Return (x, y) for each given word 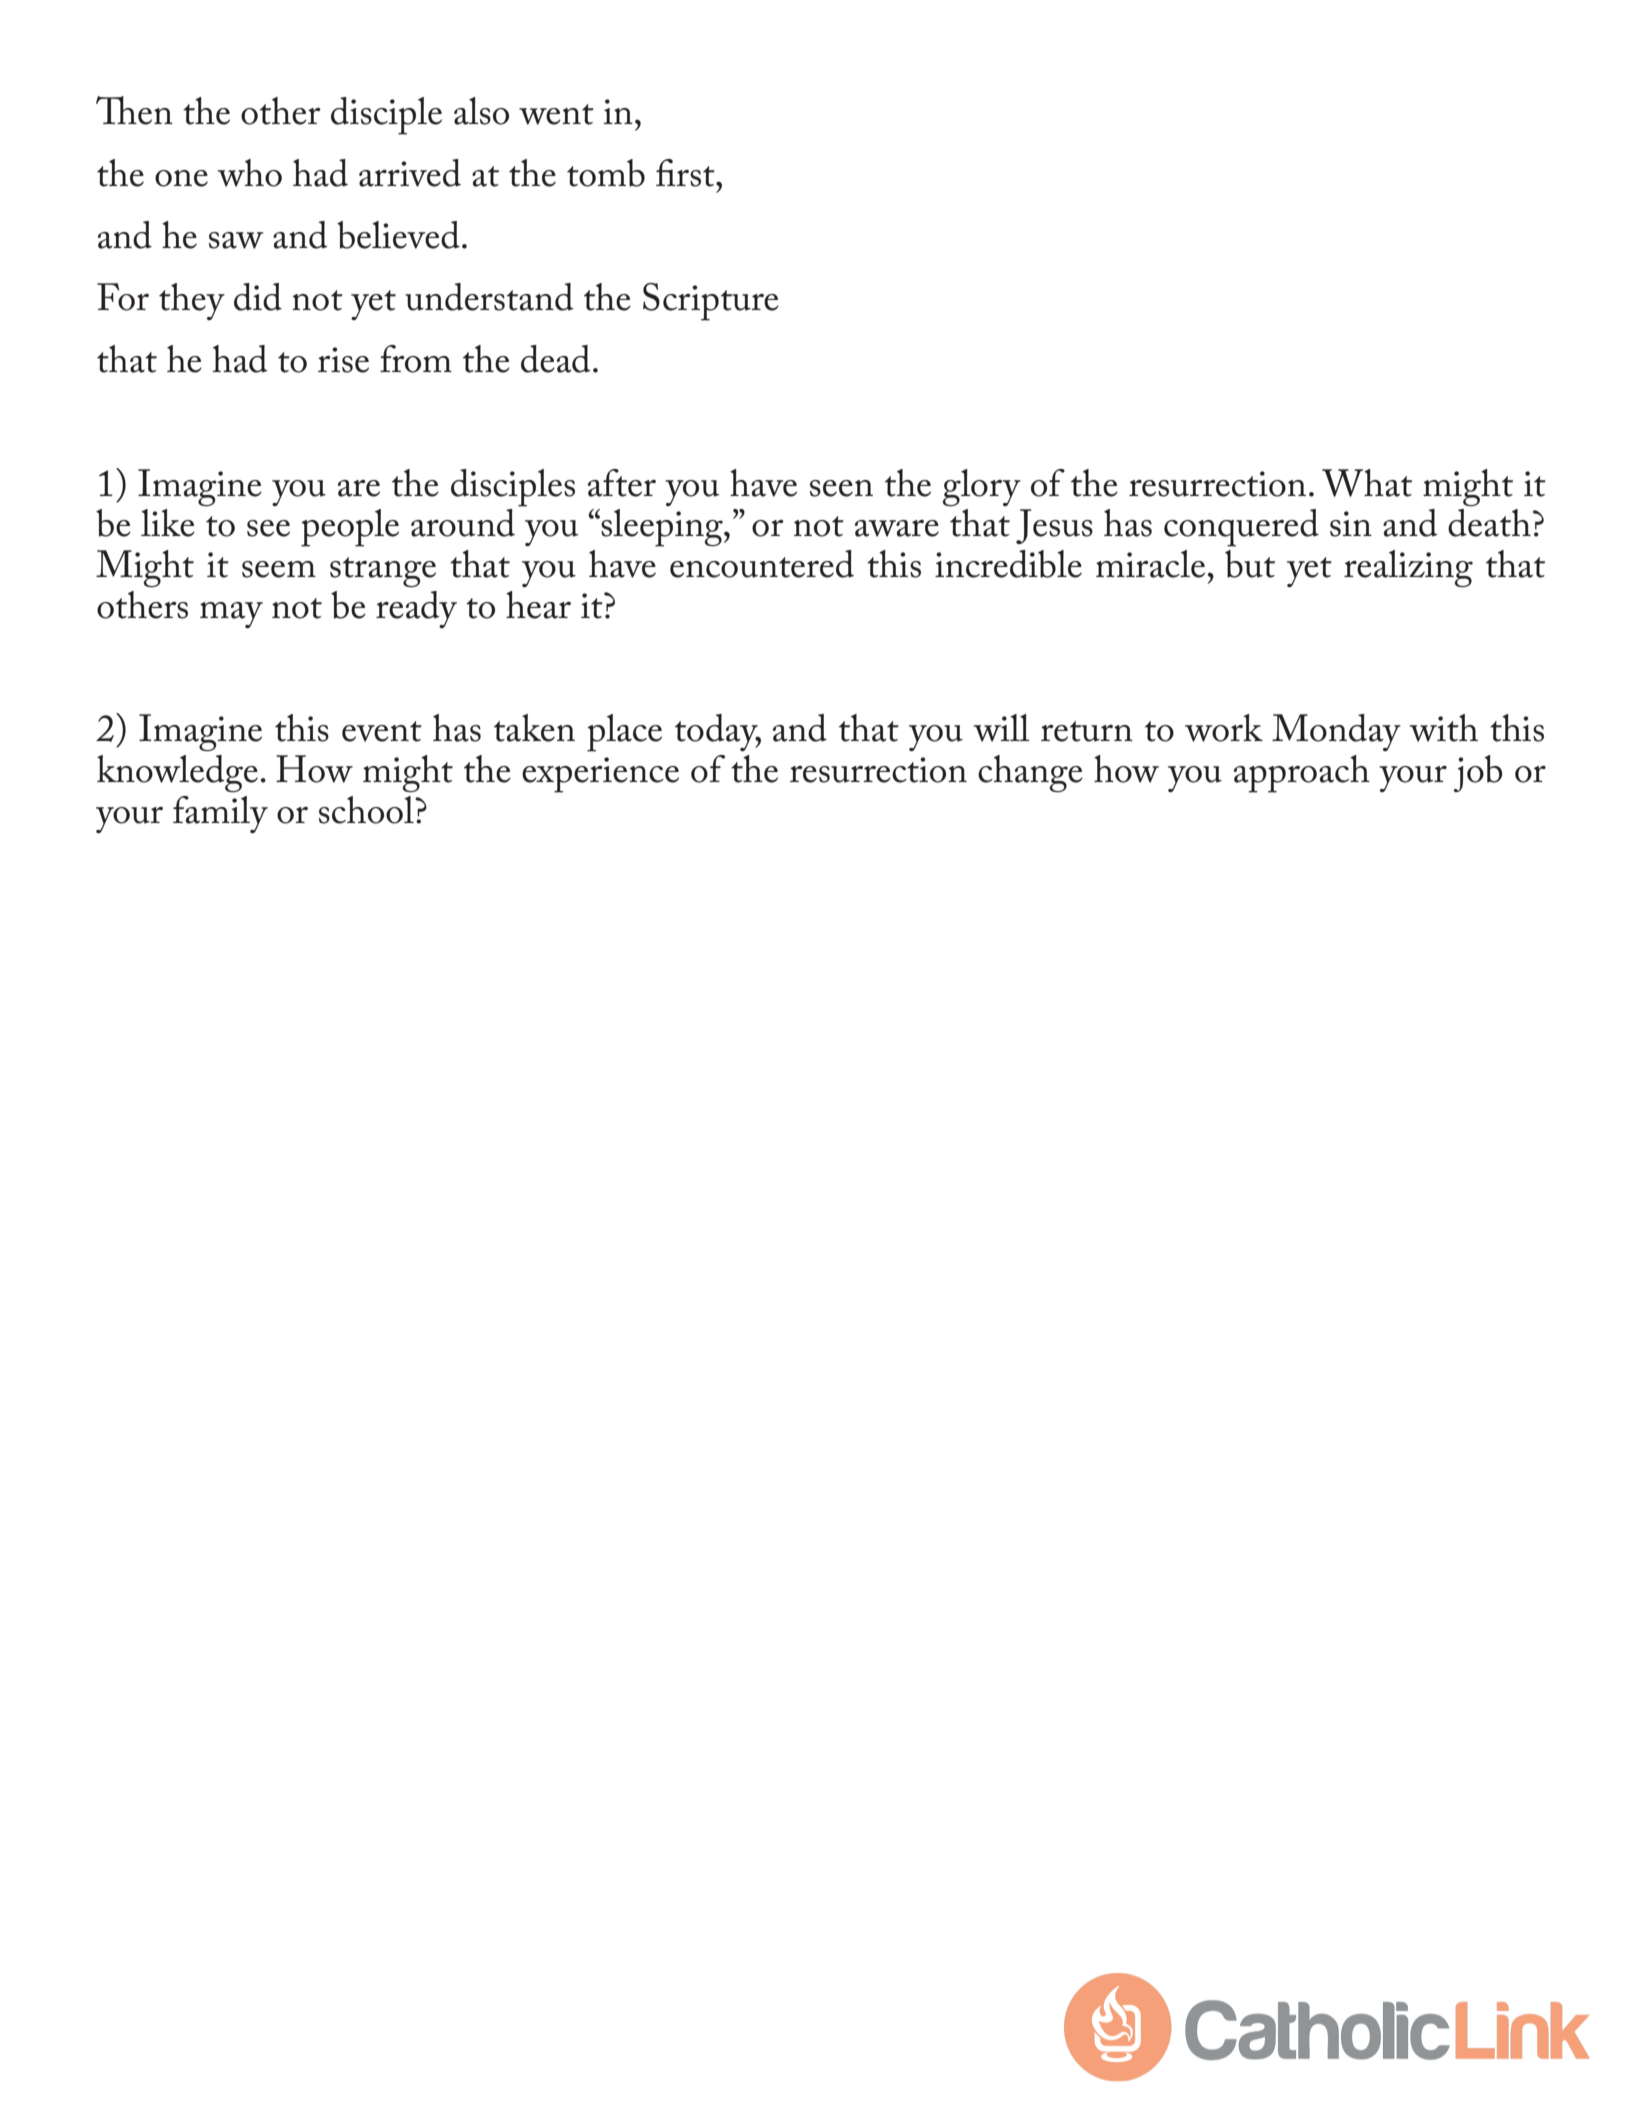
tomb (606, 173)
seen (841, 488)
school (367, 810)
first (686, 173)
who (250, 173)
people (350, 528)
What (1367, 483)
